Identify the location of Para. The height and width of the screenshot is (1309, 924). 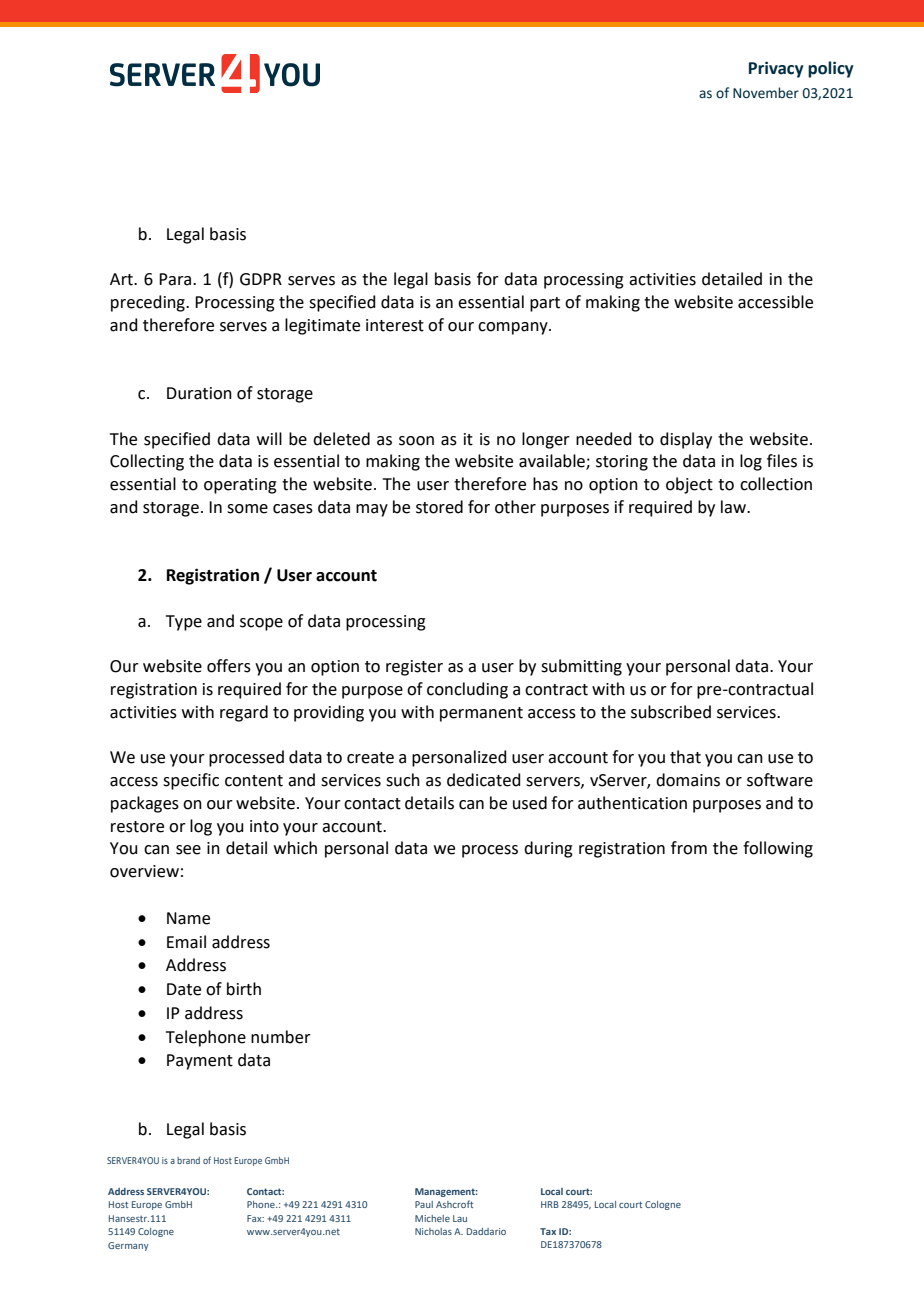
(176, 279).
